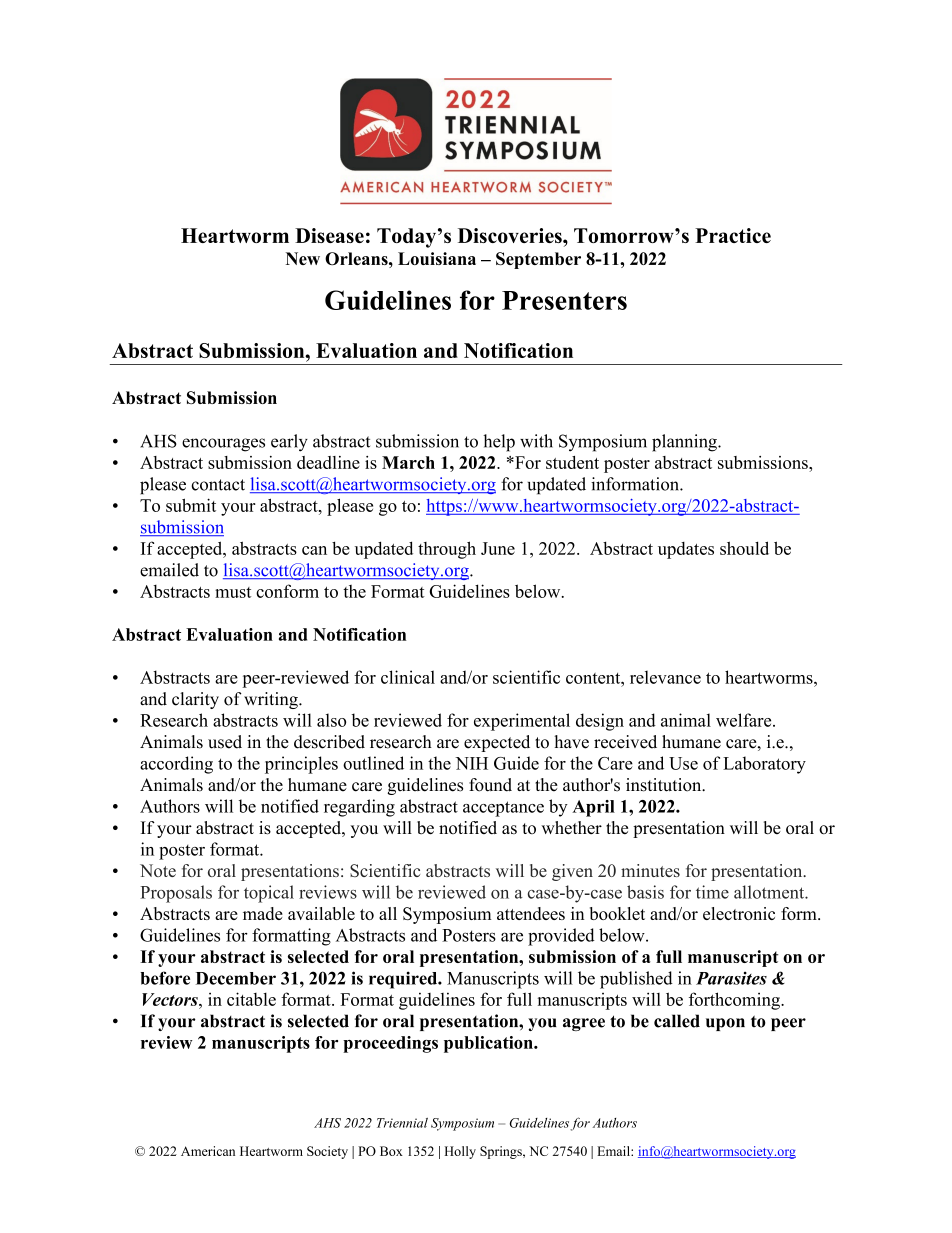 The image size is (952, 1233). I want to click on American, so click(208, 1151).
